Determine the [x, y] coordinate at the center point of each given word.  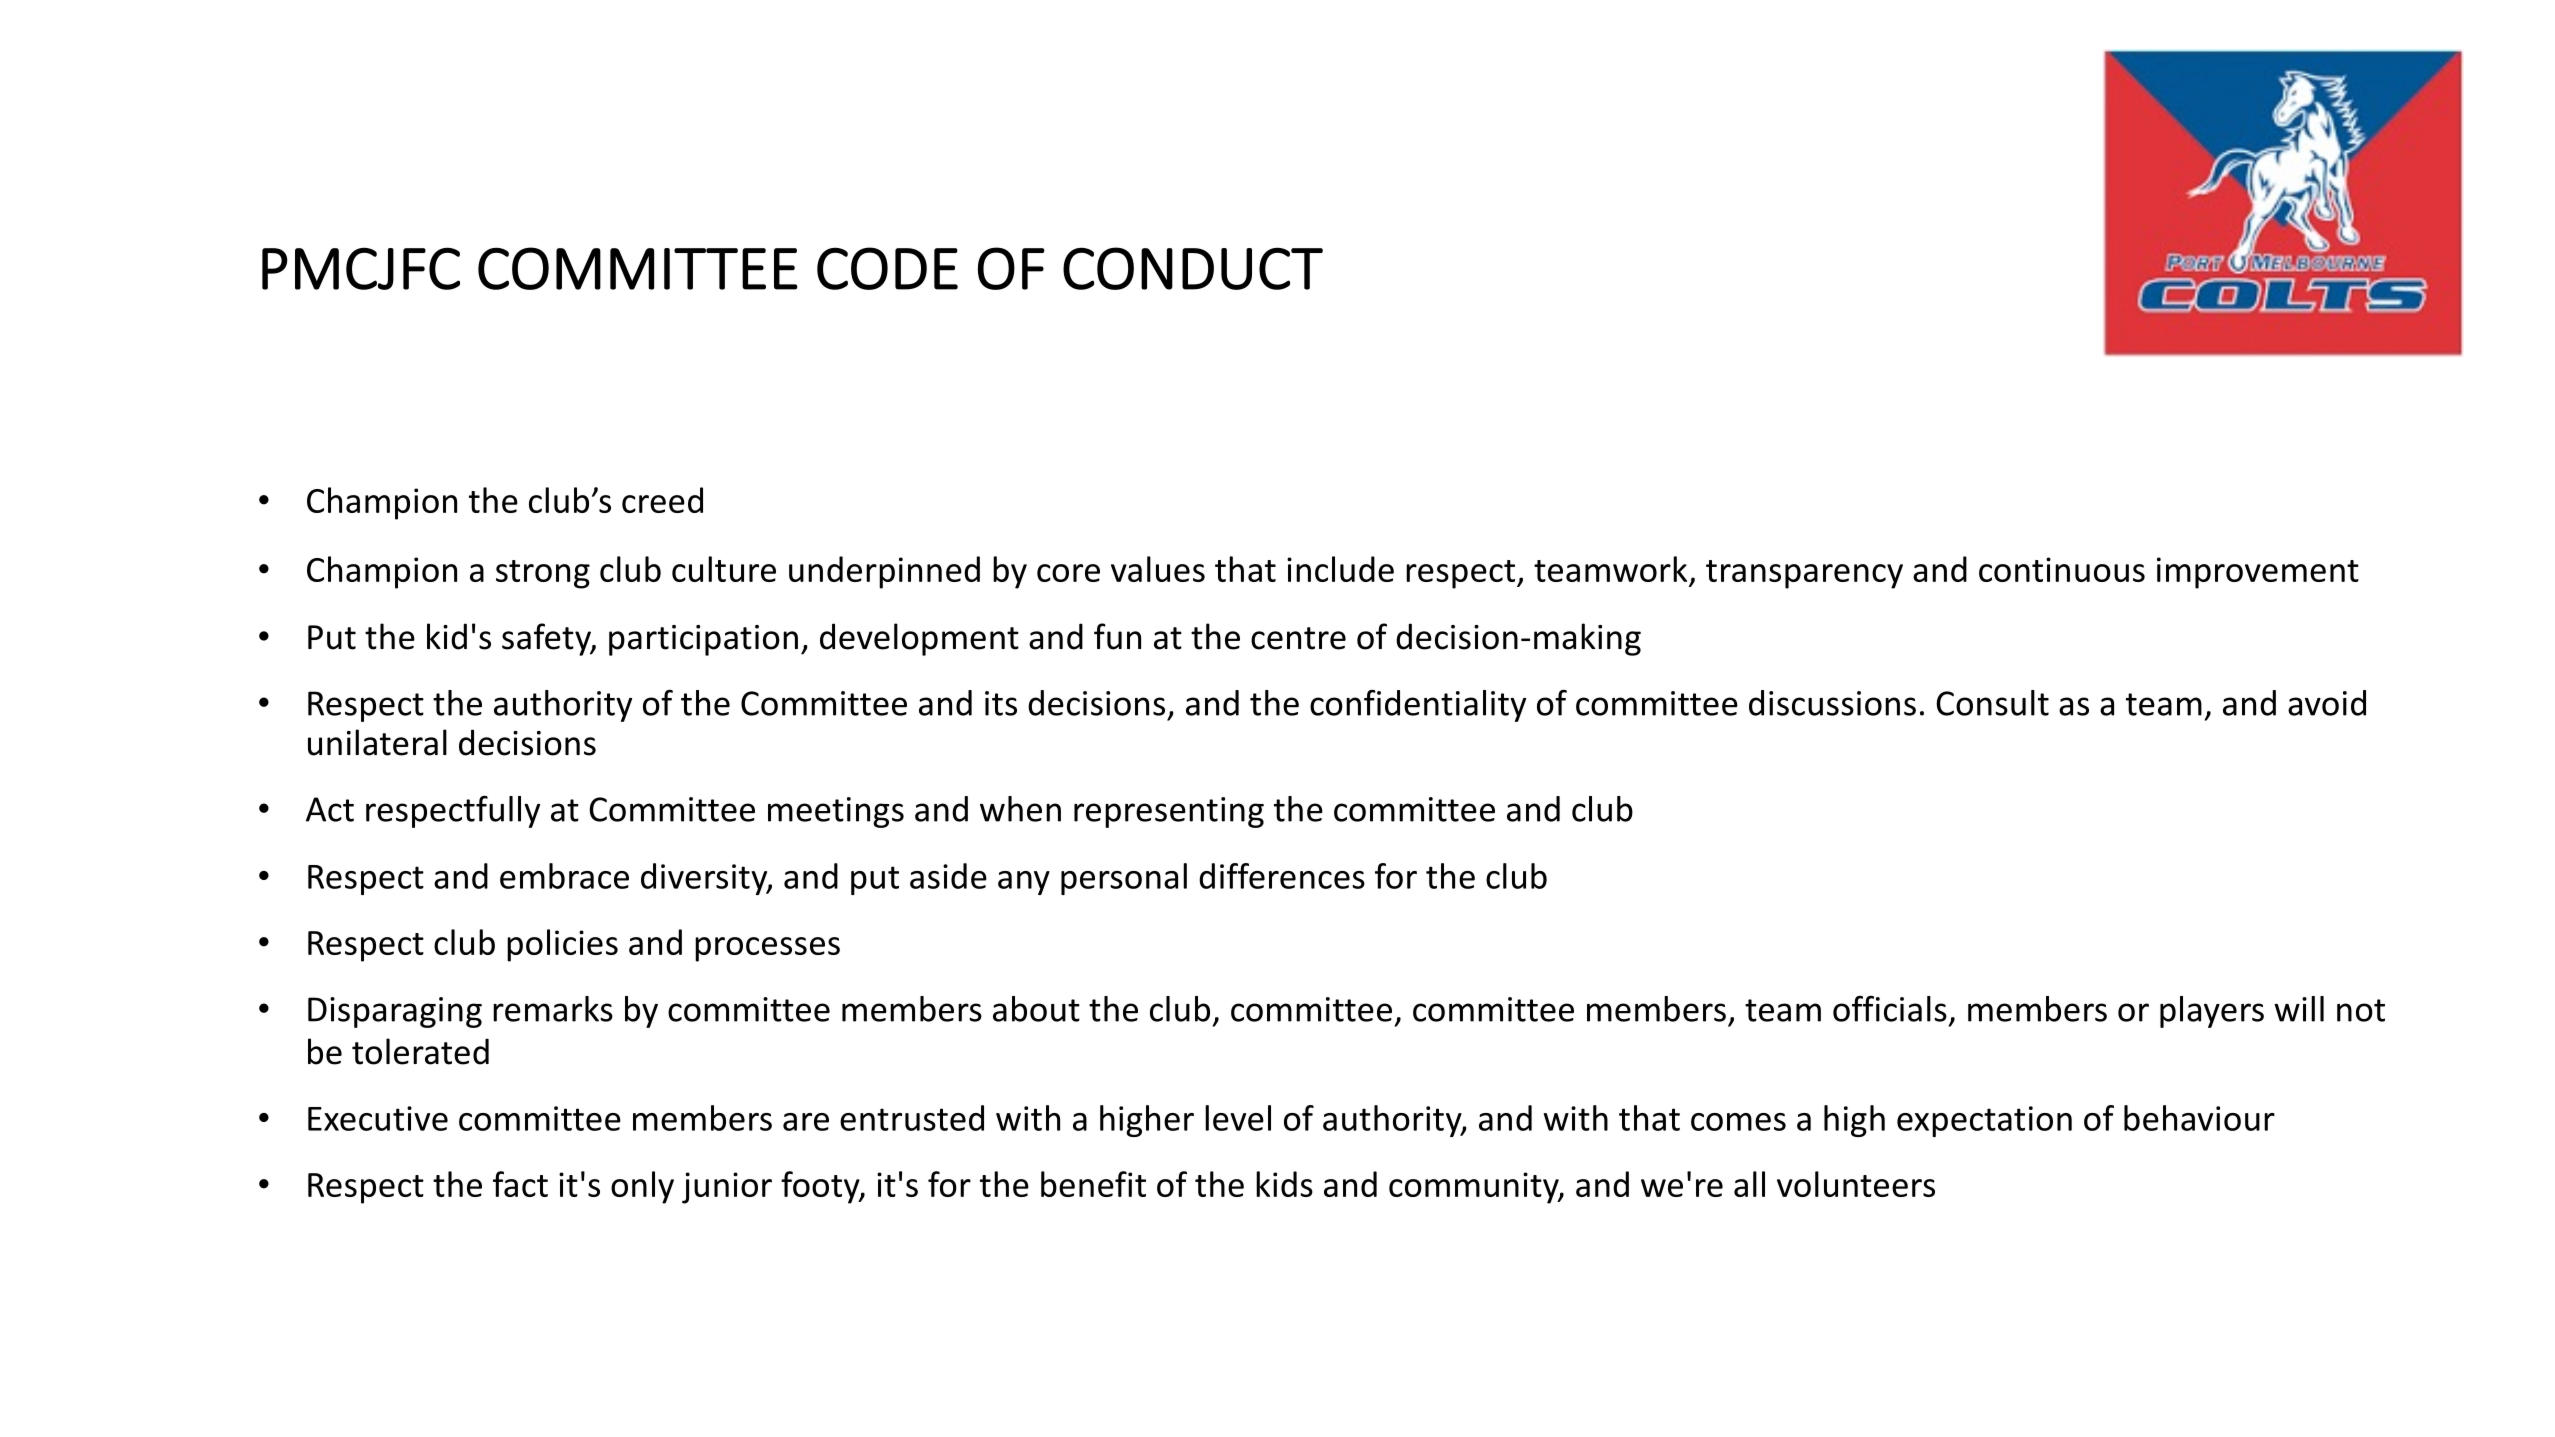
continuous [2062, 569]
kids [1284, 1184]
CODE [887, 268]
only [642, 1187]
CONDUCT [1193, 268]
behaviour [2199, 1118]
